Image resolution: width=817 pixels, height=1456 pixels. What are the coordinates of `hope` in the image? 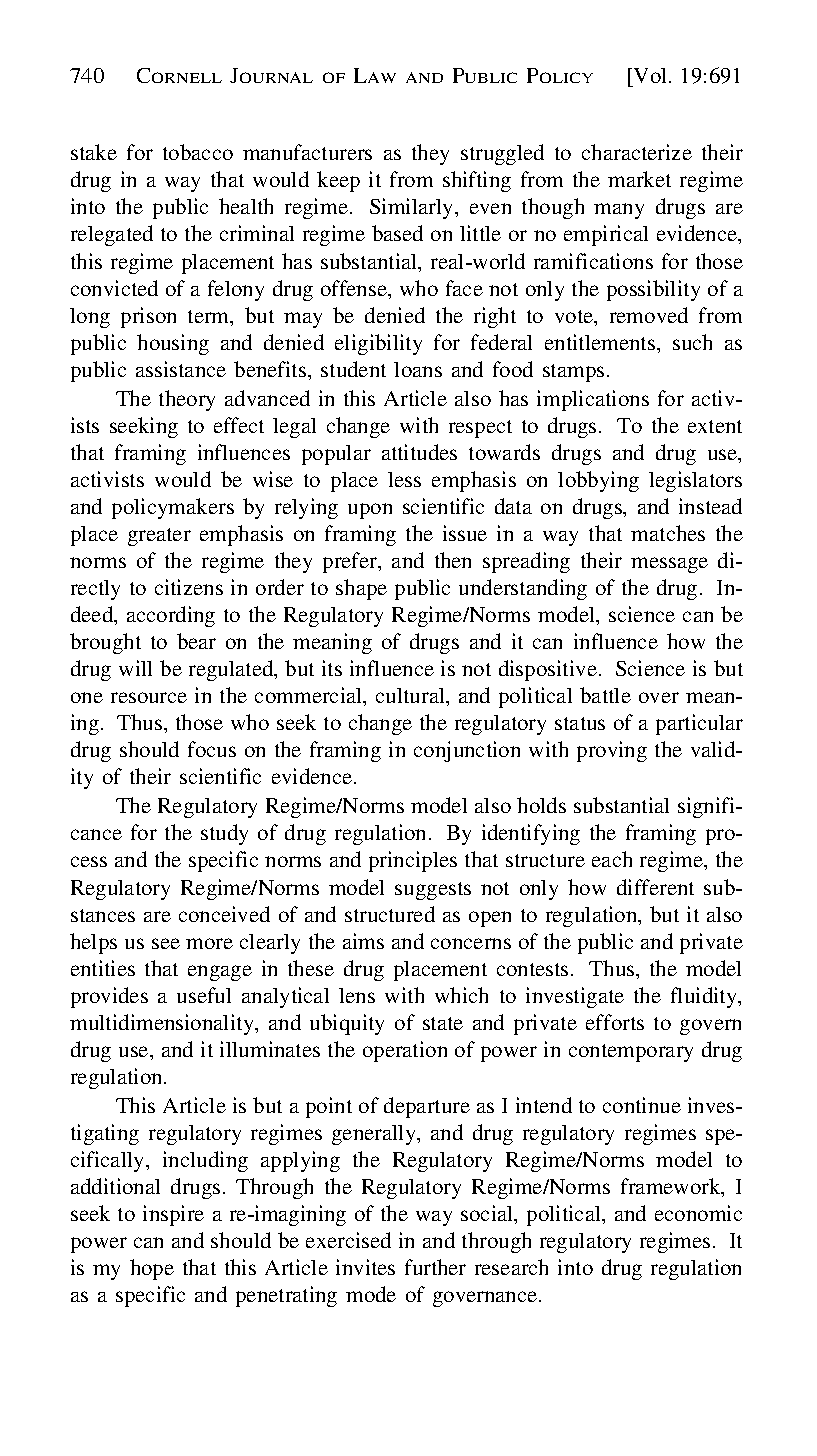 It's located at (152, 1269).
